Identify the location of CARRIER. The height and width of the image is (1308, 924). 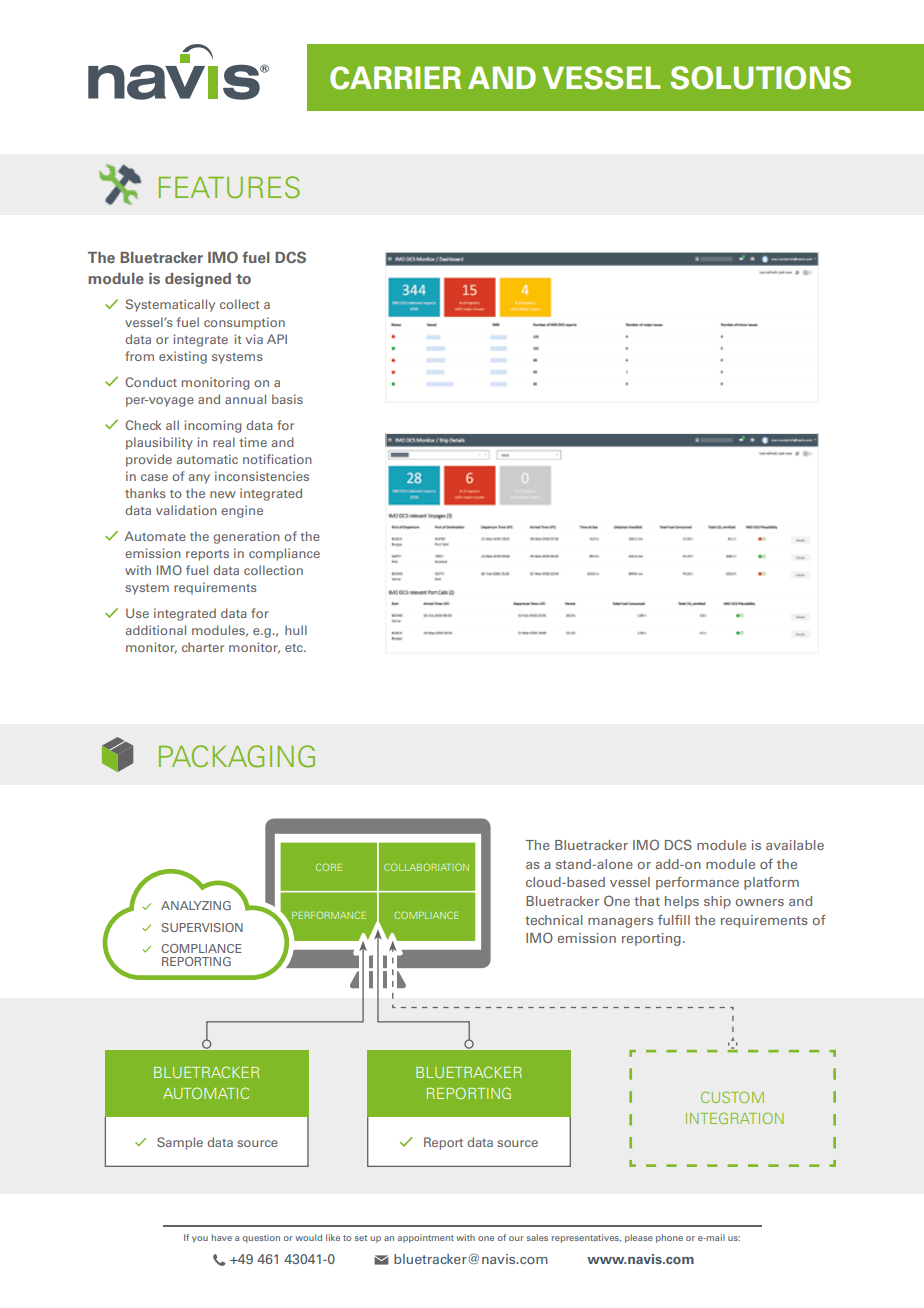
(395, 78).
